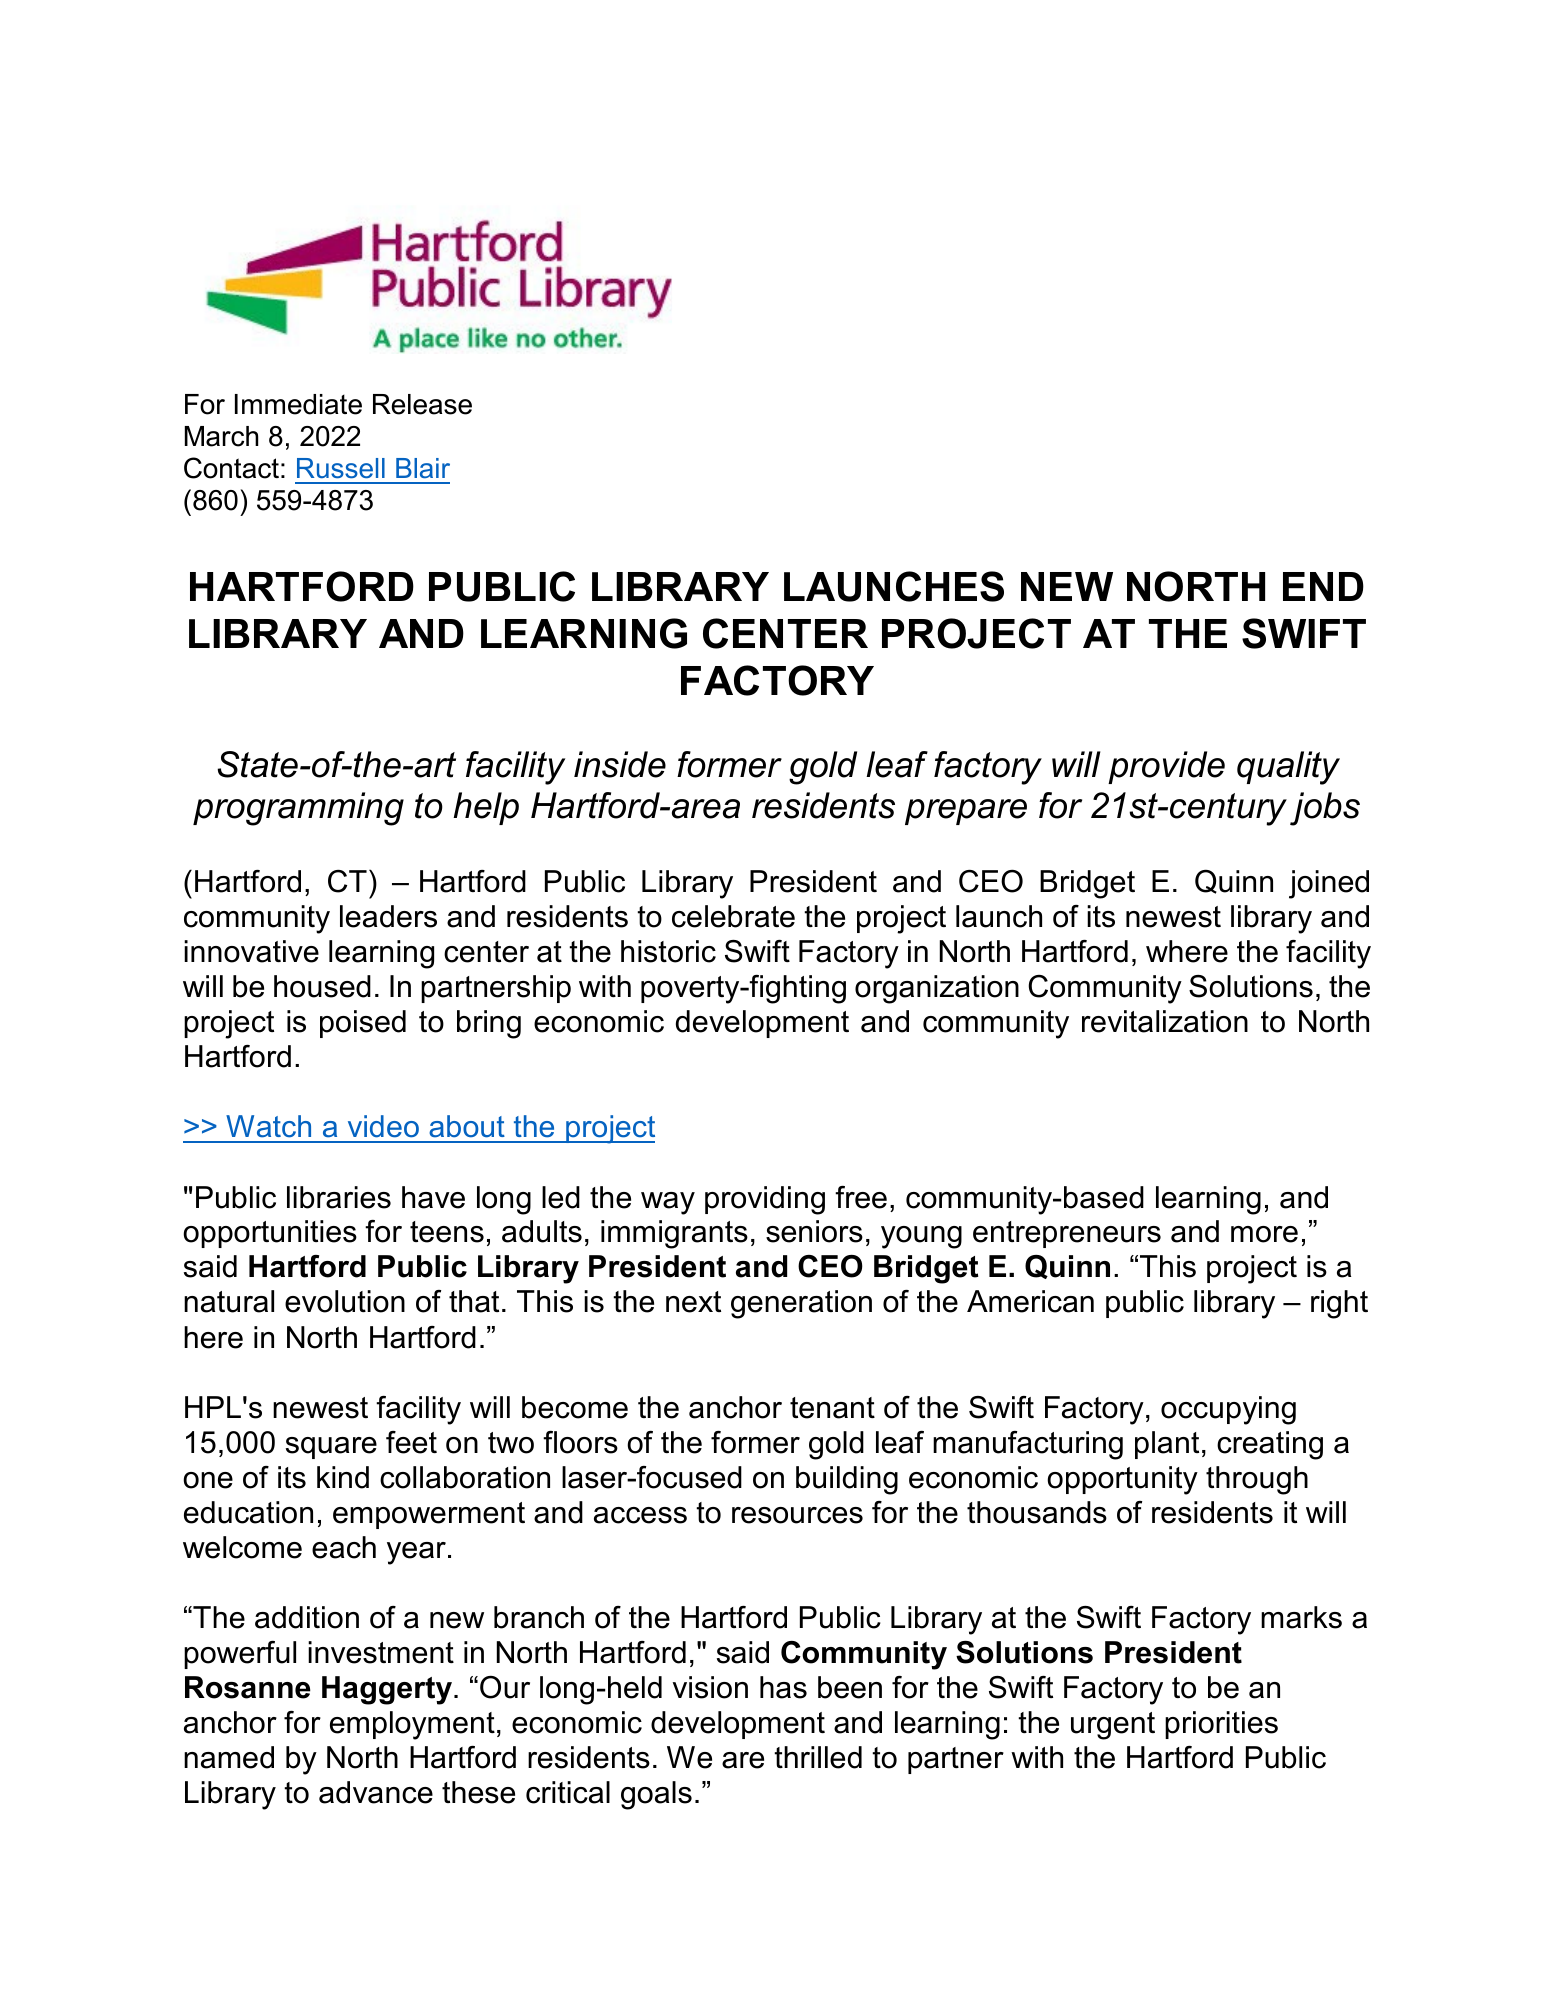 This image has width=1554, height=2012. I want to click on poised, so click(363, 1024).
